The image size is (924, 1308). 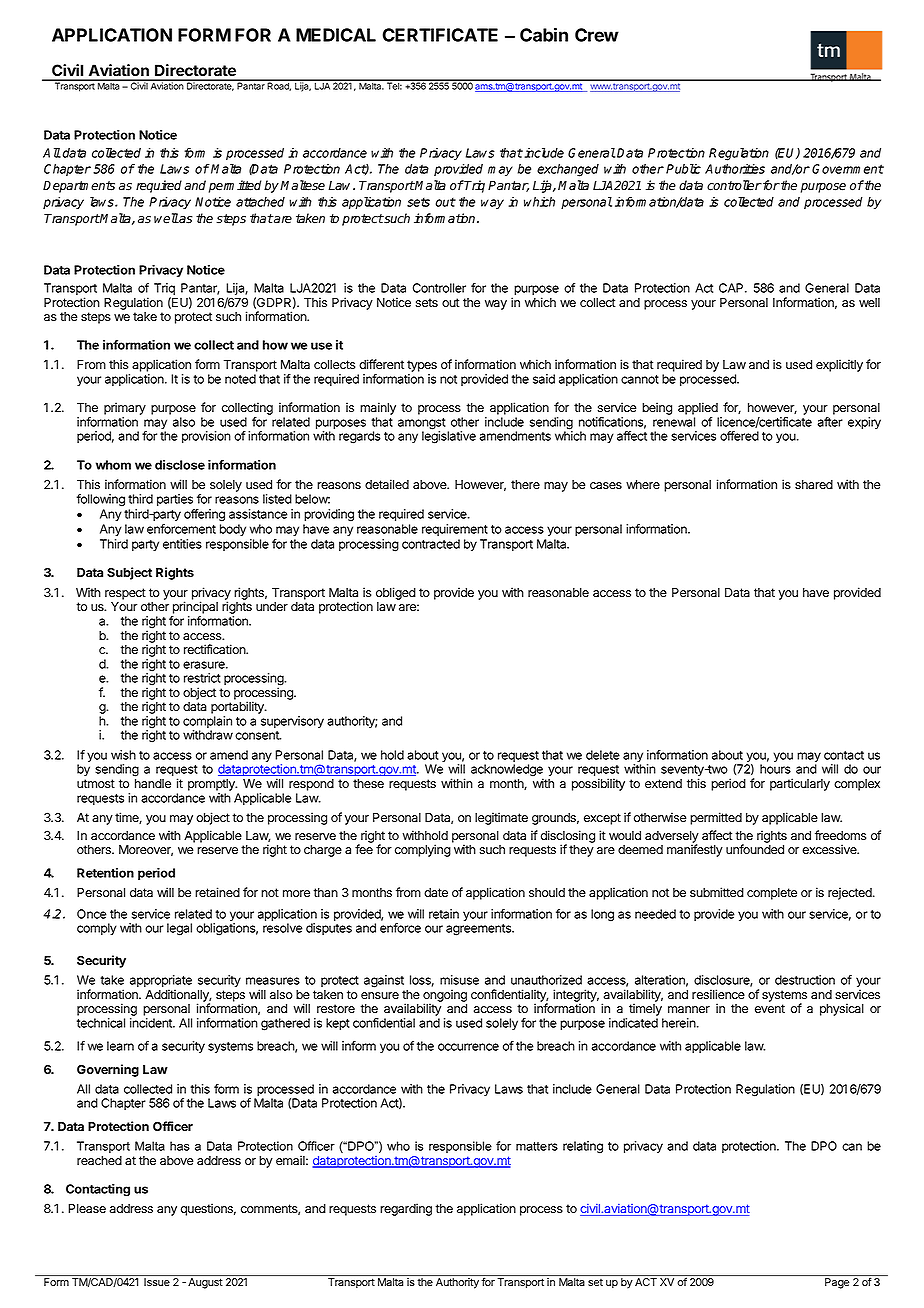 I want to click on legislative, so click(x=449, y=436).
